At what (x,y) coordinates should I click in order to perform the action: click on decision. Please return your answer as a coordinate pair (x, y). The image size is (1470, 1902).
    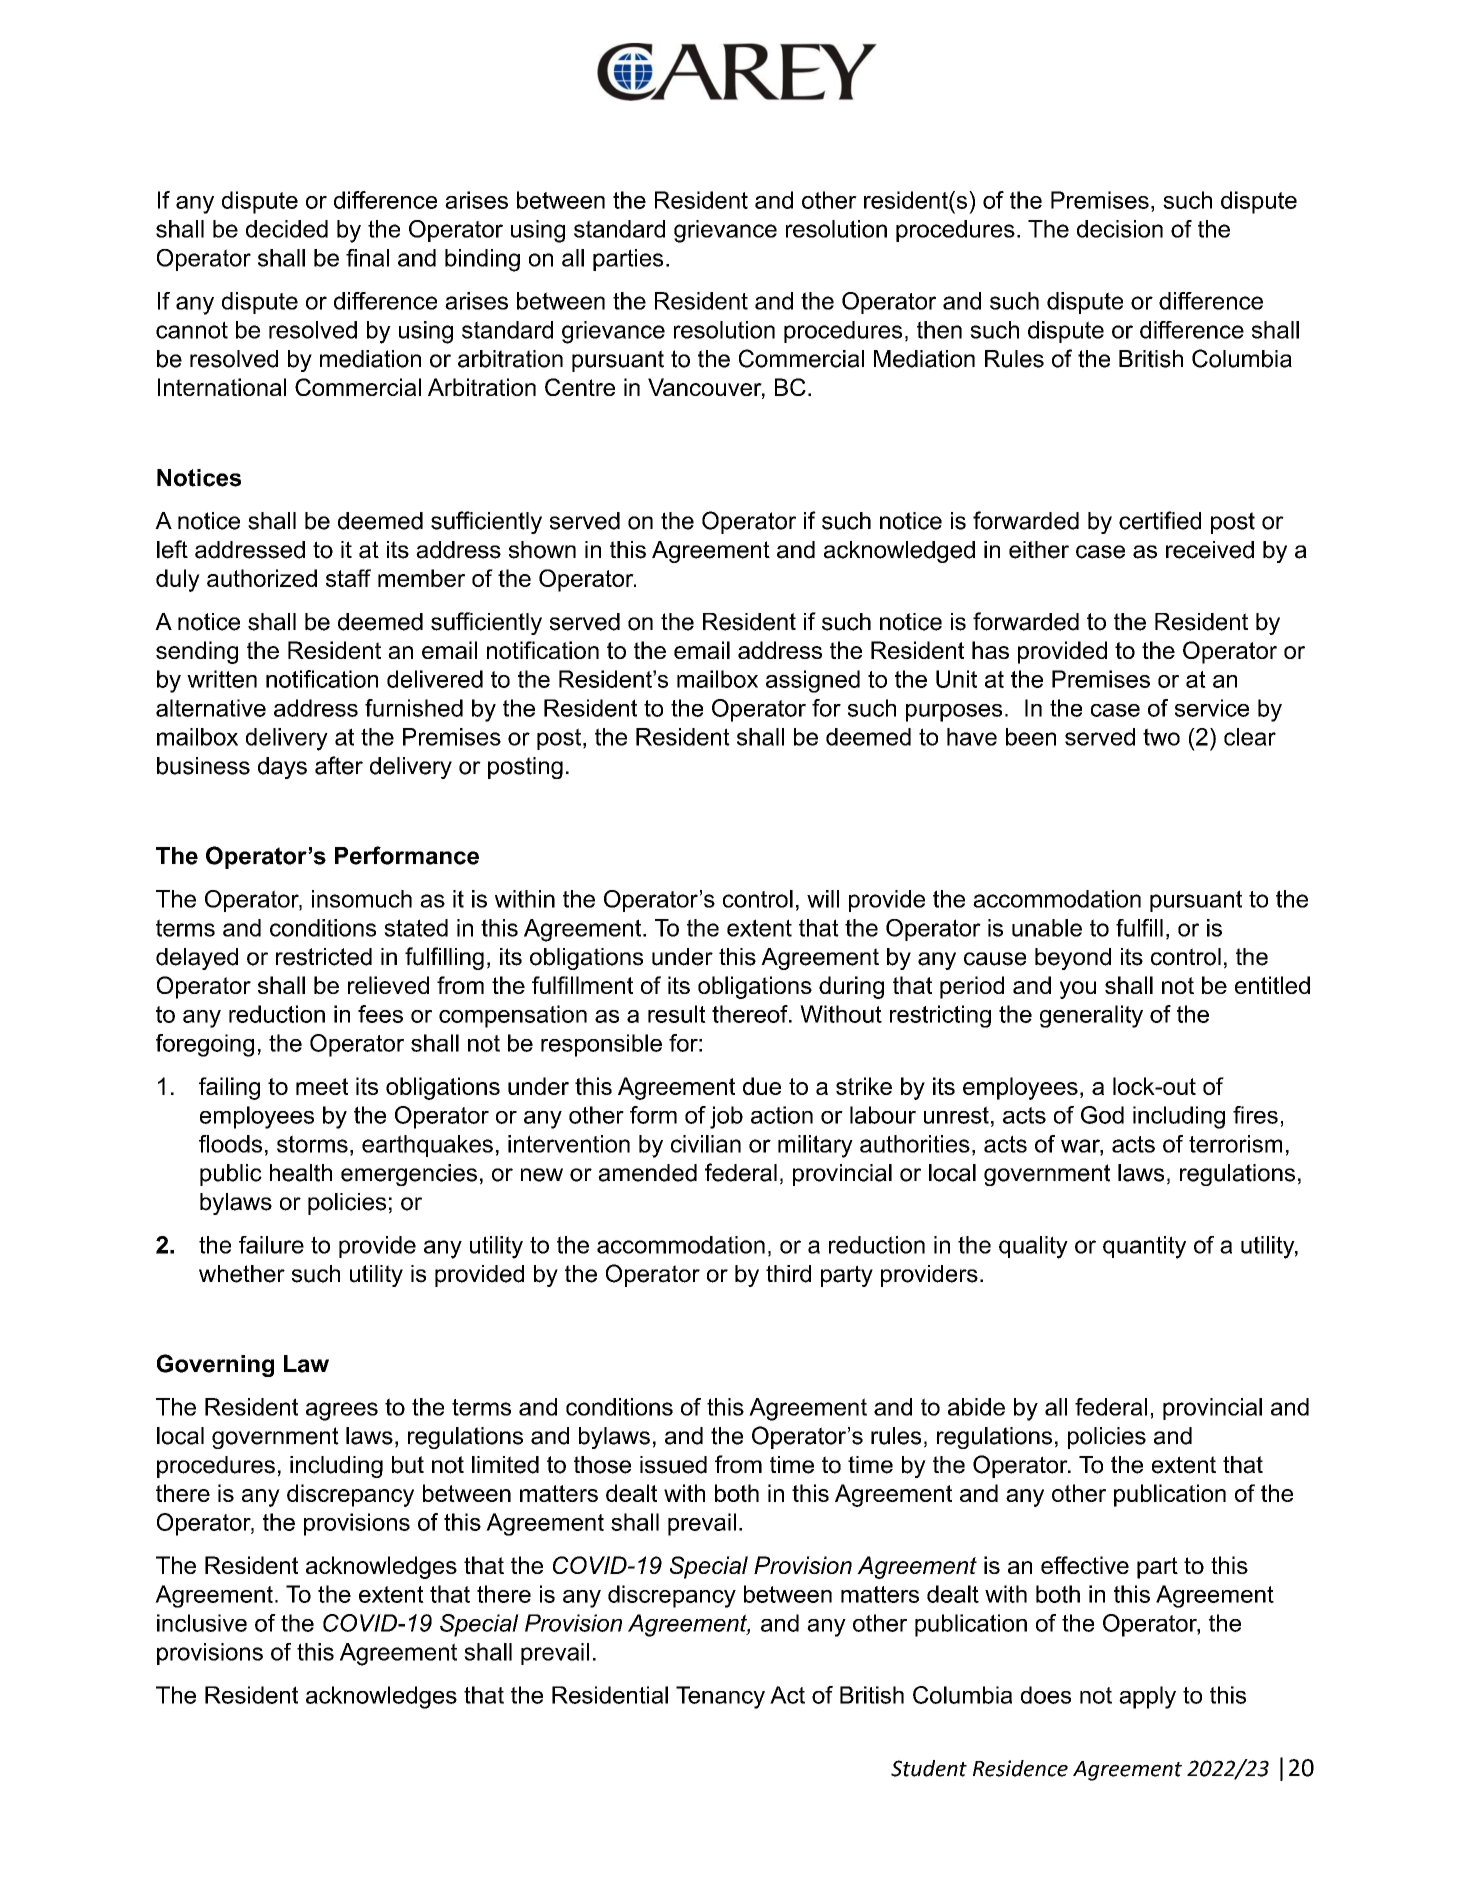
    Looking at the image, I should click on (1120, 229).
